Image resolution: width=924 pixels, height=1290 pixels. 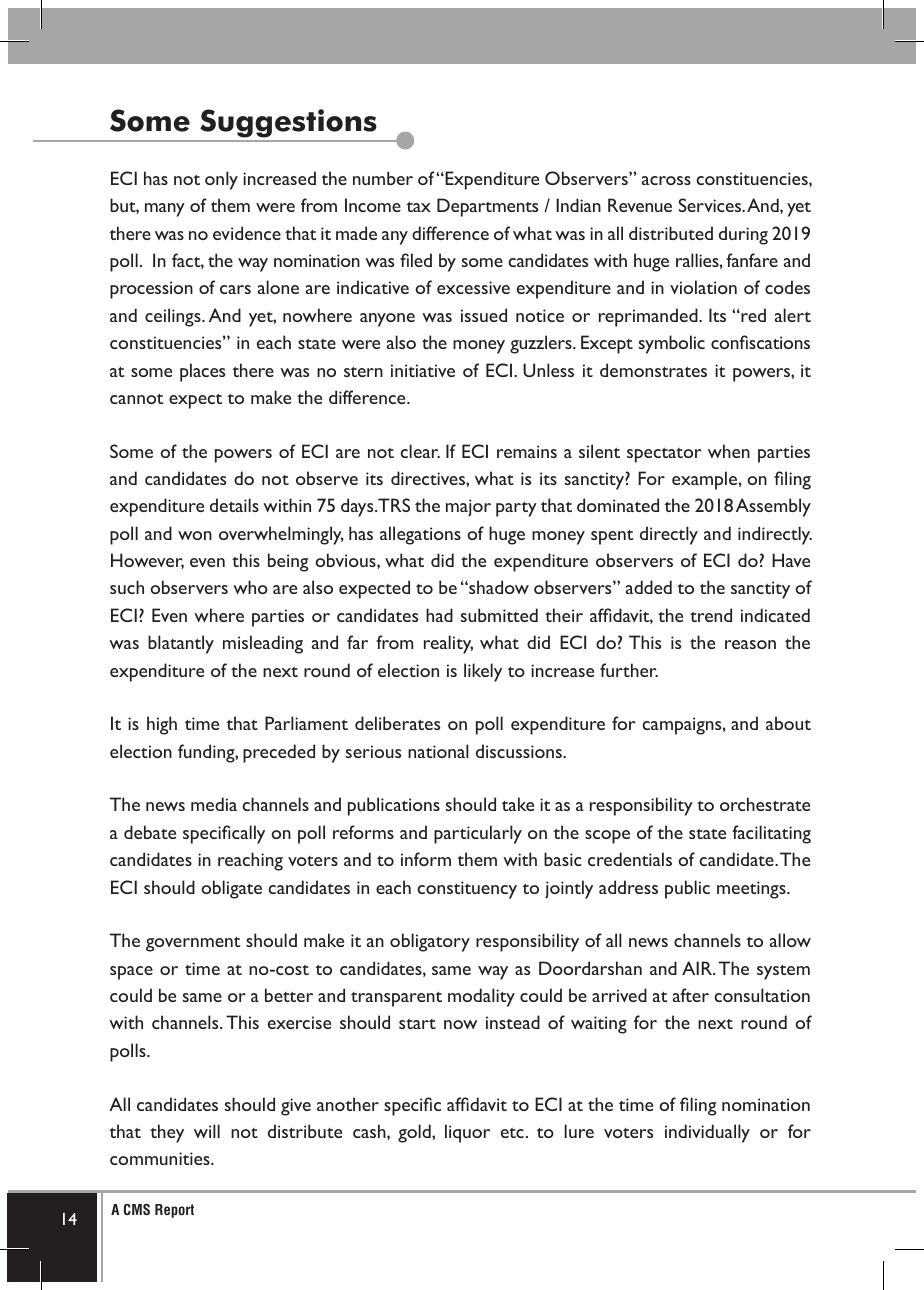 I want to click on major, so click(x=468, y=508).
